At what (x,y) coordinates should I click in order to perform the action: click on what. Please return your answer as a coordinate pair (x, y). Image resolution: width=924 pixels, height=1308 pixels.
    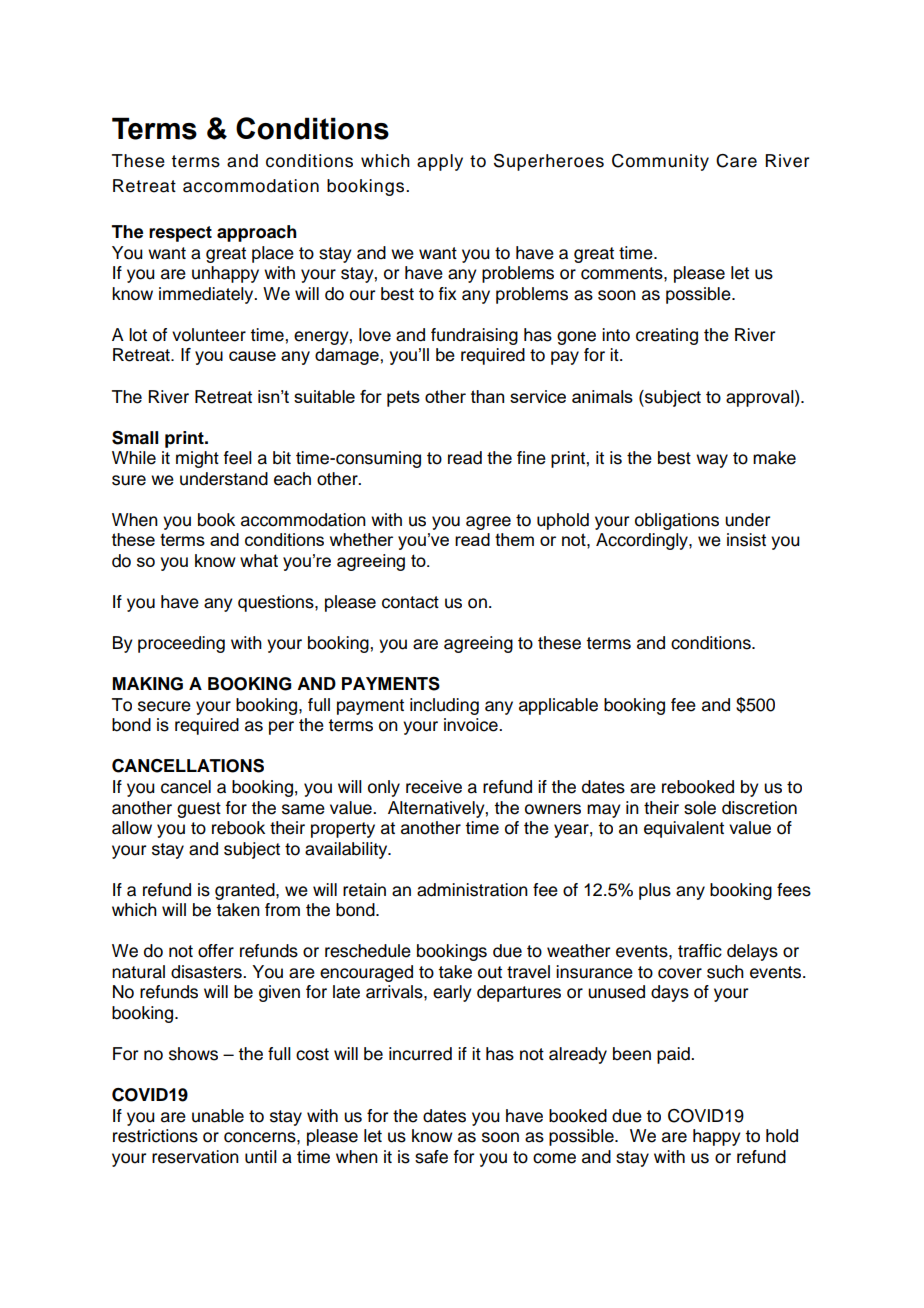
    Looking at the image, I should click on (259, 560).
